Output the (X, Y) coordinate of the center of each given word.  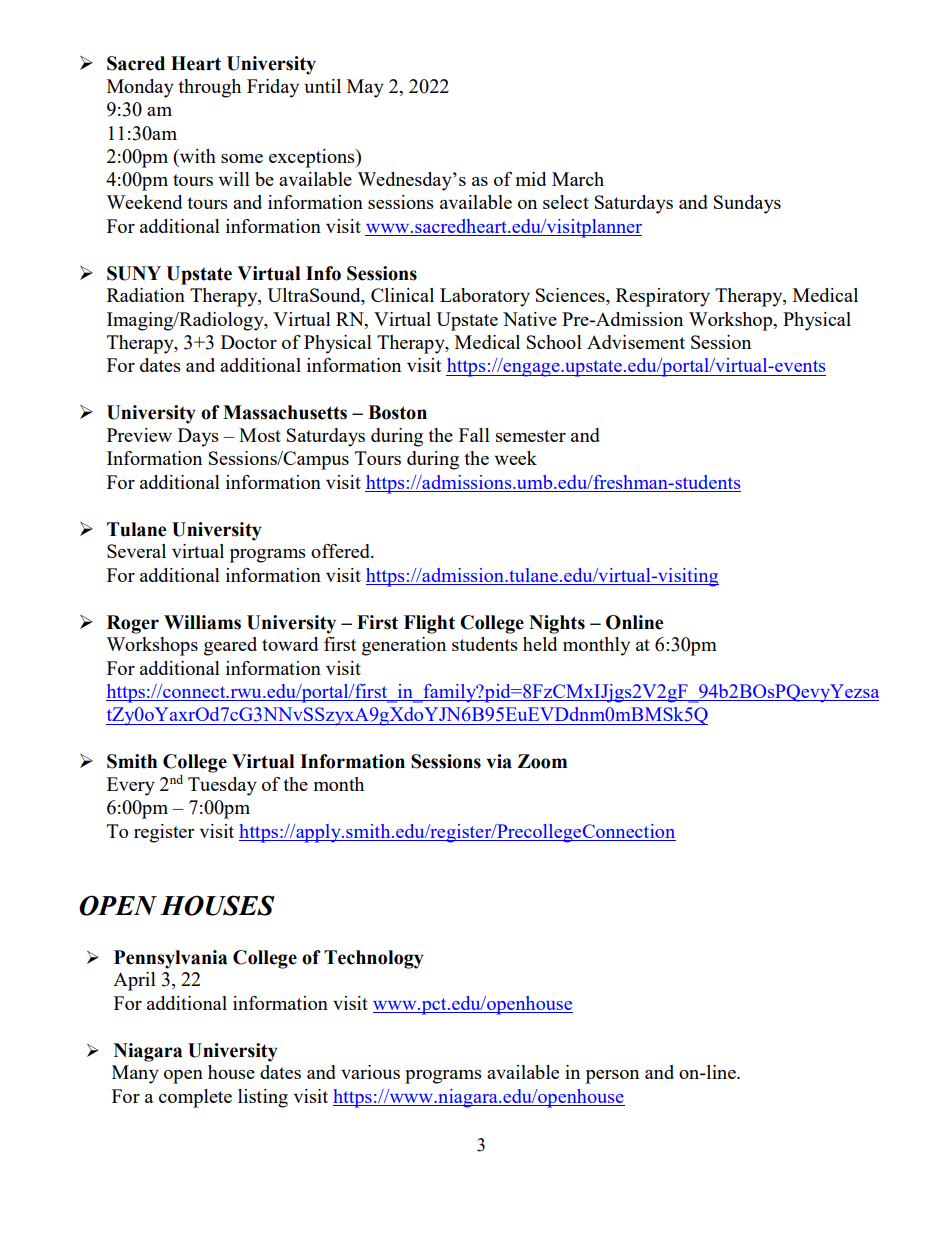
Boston (397, 412)
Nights (557, 624)
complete (195, 1098)
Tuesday (222, 786)
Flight (429, 624)
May (365, 88)
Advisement (636, 342)
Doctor (249, 342)
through (209, 88)
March (578, 179)
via (499, 761)
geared (230, 646)
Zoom (542, 761)
